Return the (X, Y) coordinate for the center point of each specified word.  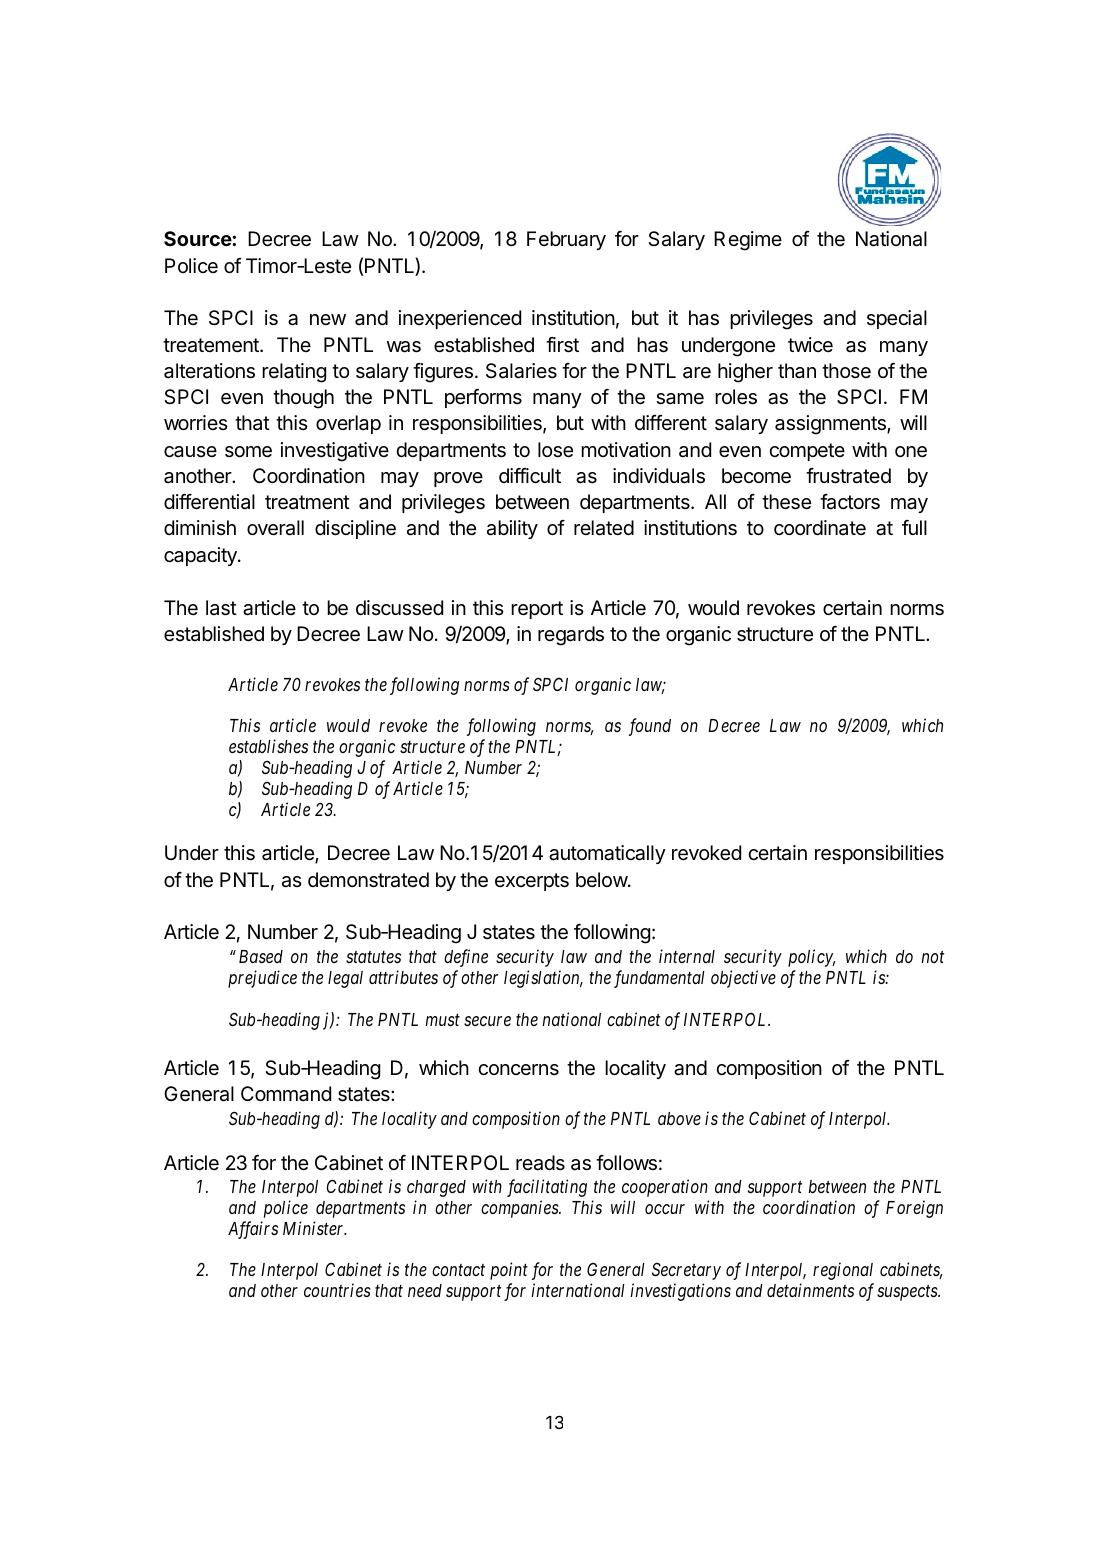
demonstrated (368, 880)
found (650, 727)
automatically (607, 854)
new (328, 319)
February (566, 240)
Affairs (253, 1230)
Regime (748, 241)
